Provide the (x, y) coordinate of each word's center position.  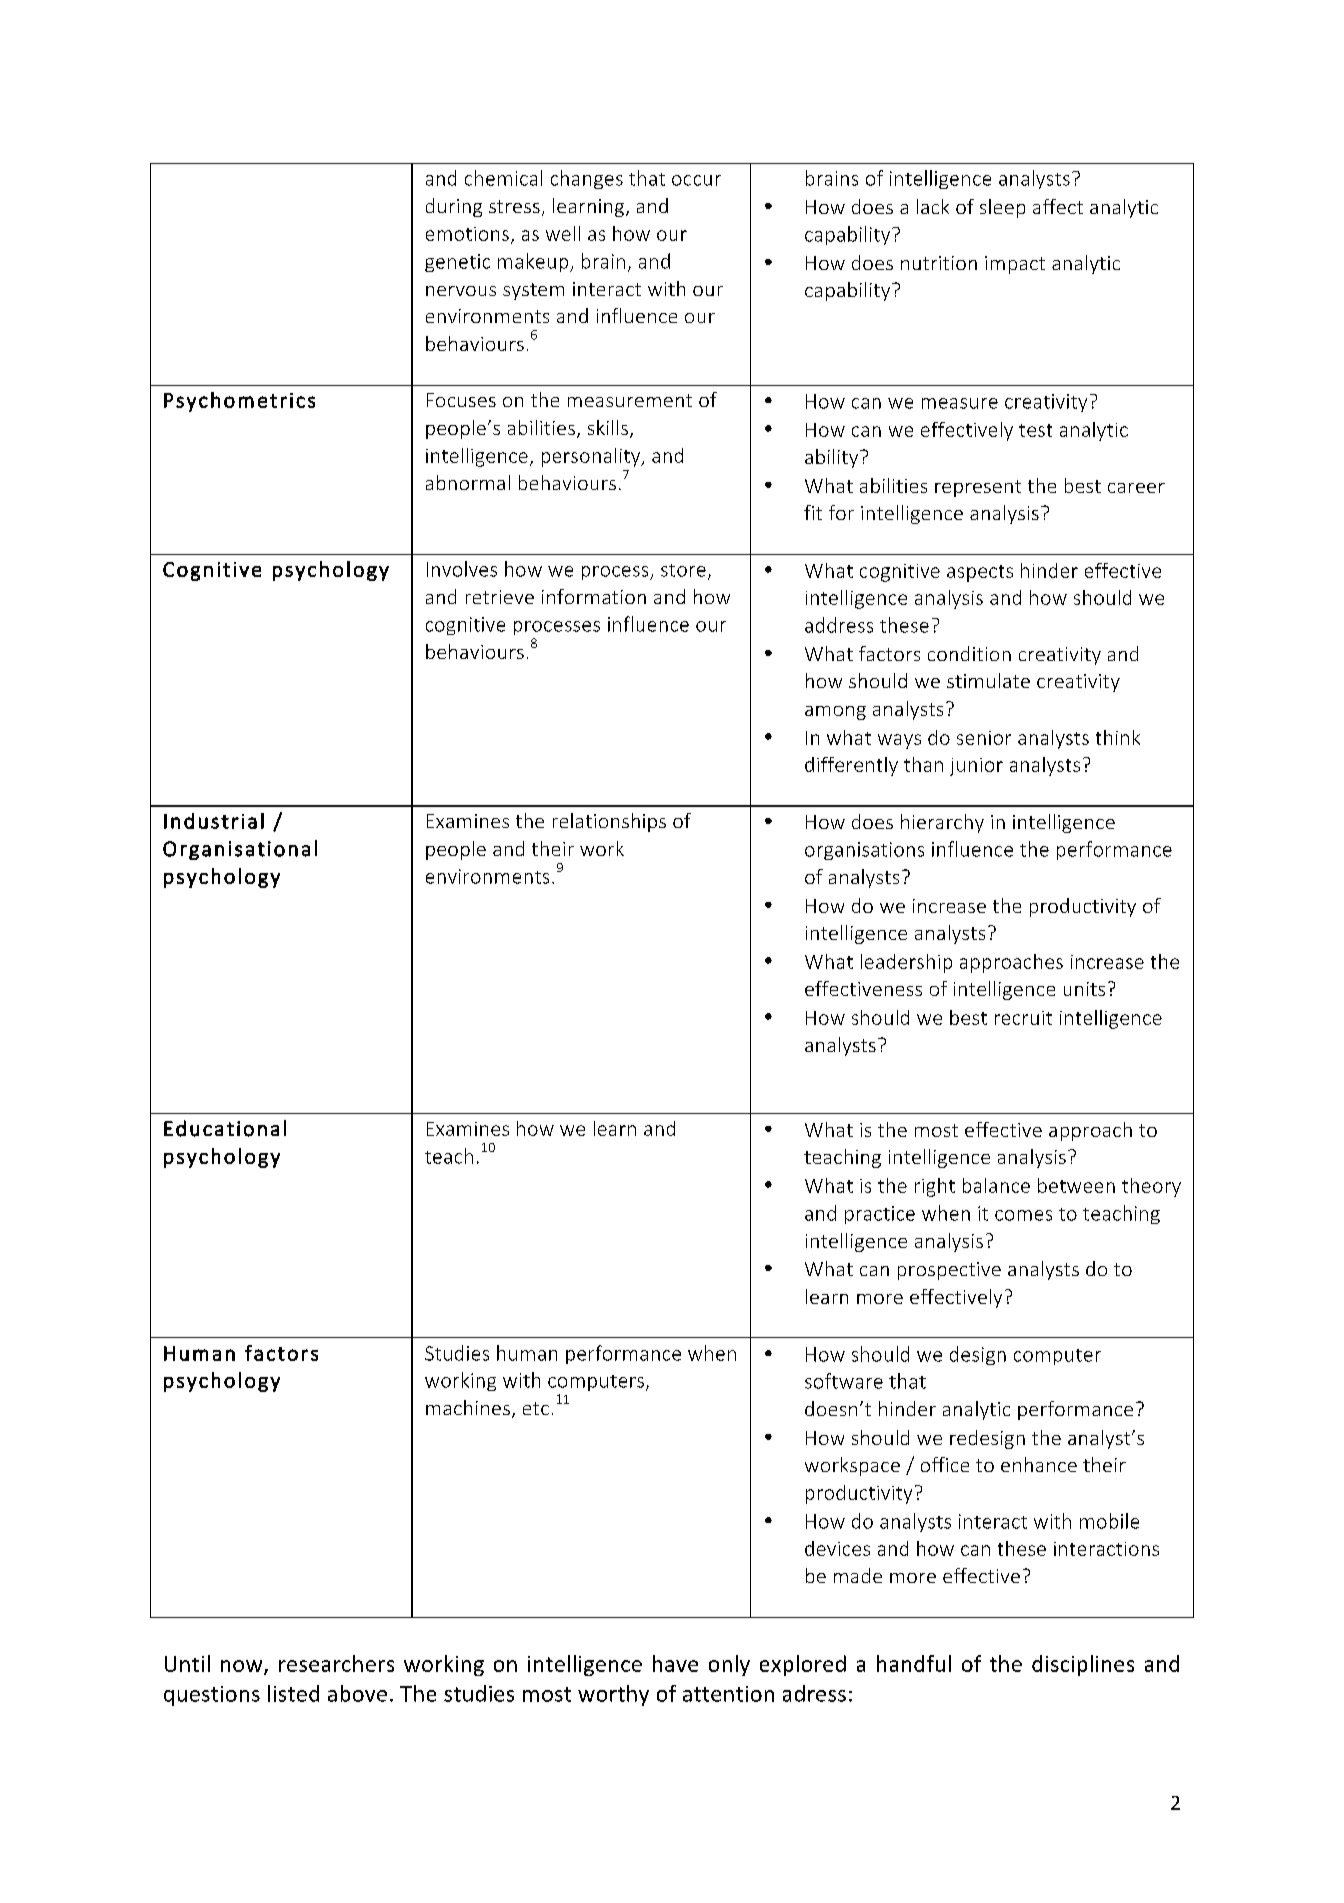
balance (996, 1185)
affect (1058, 206)
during (454, 207)
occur (696, 180)
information (594, 596)
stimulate (988, 680)
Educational (225, 1128)
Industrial (214, 821)
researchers (336, 1663)
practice (880, 1215)
